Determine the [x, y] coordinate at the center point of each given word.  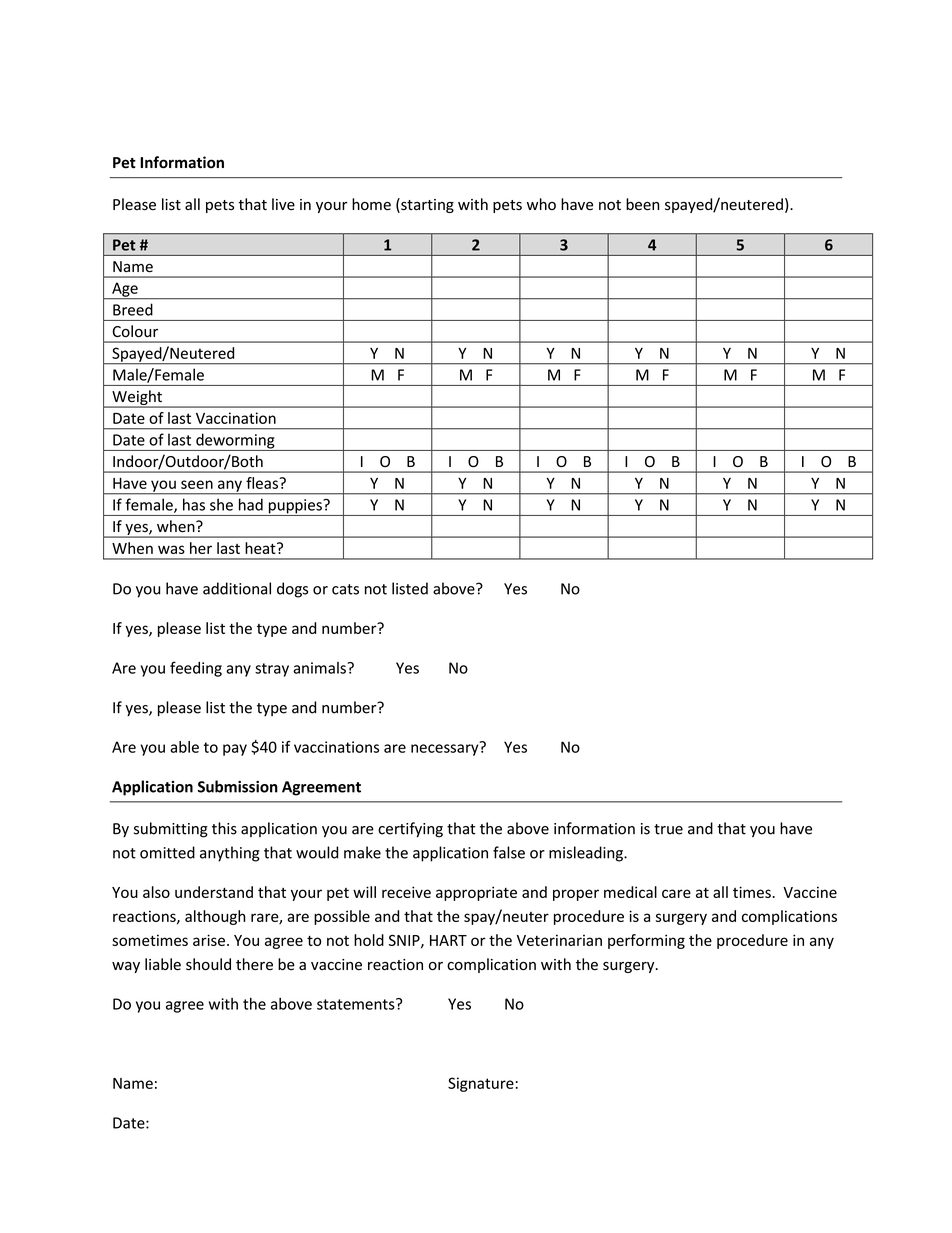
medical [630, 892]
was [171, 549]
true [668, 829]
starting [426, 205]
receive [406, 892]
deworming [235, 442]
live [283, 204]
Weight [137, 399]
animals [320, 668]
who [541, 204]
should [208, 964]
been [643, 204]
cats [345, 589]
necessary [446, 749]
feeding [196, 669]
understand [214, 892]
